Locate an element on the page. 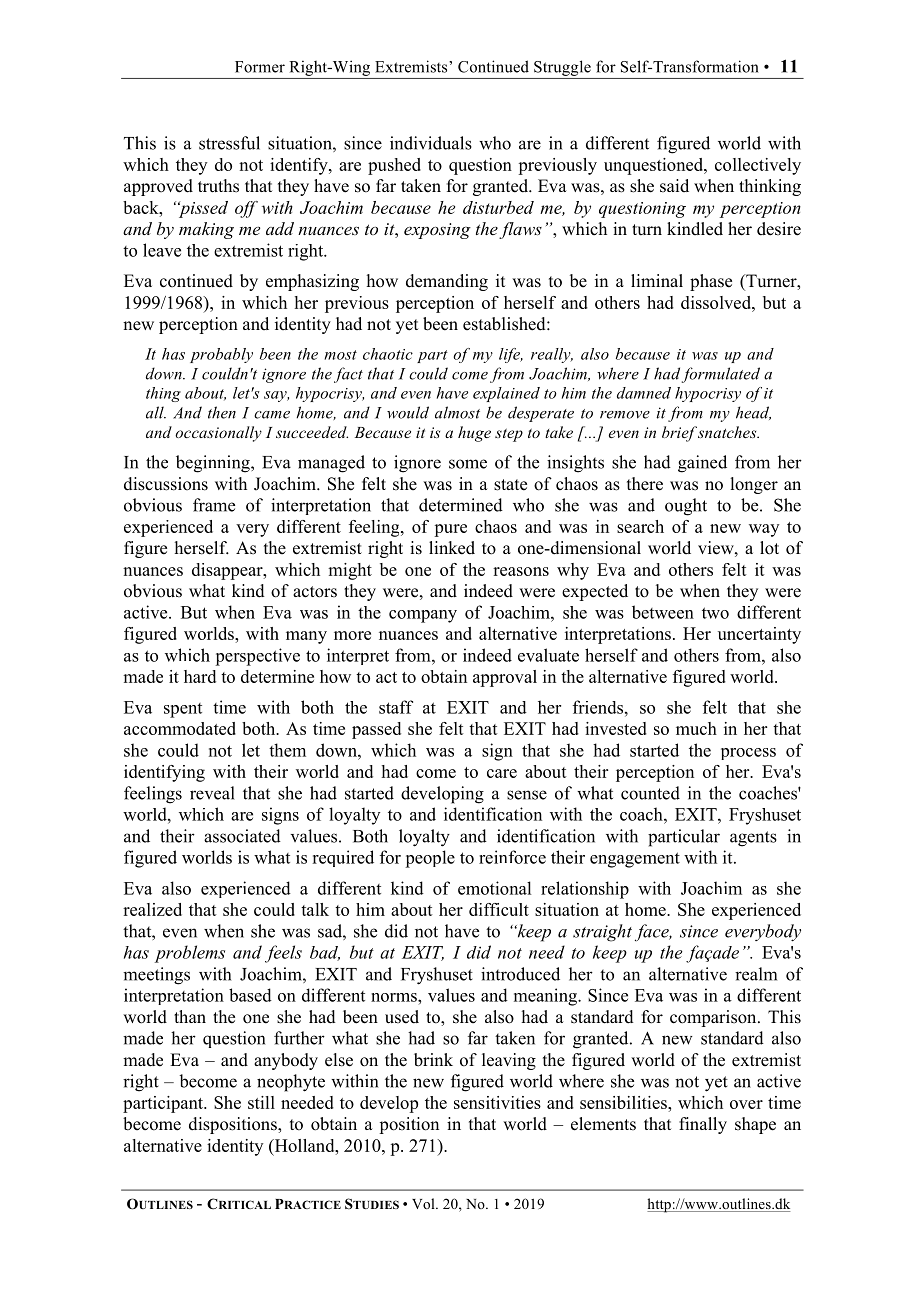 Image resolution: width=924 pixels, height=1308 pixels. ought is located at coordinates (686, 507).
